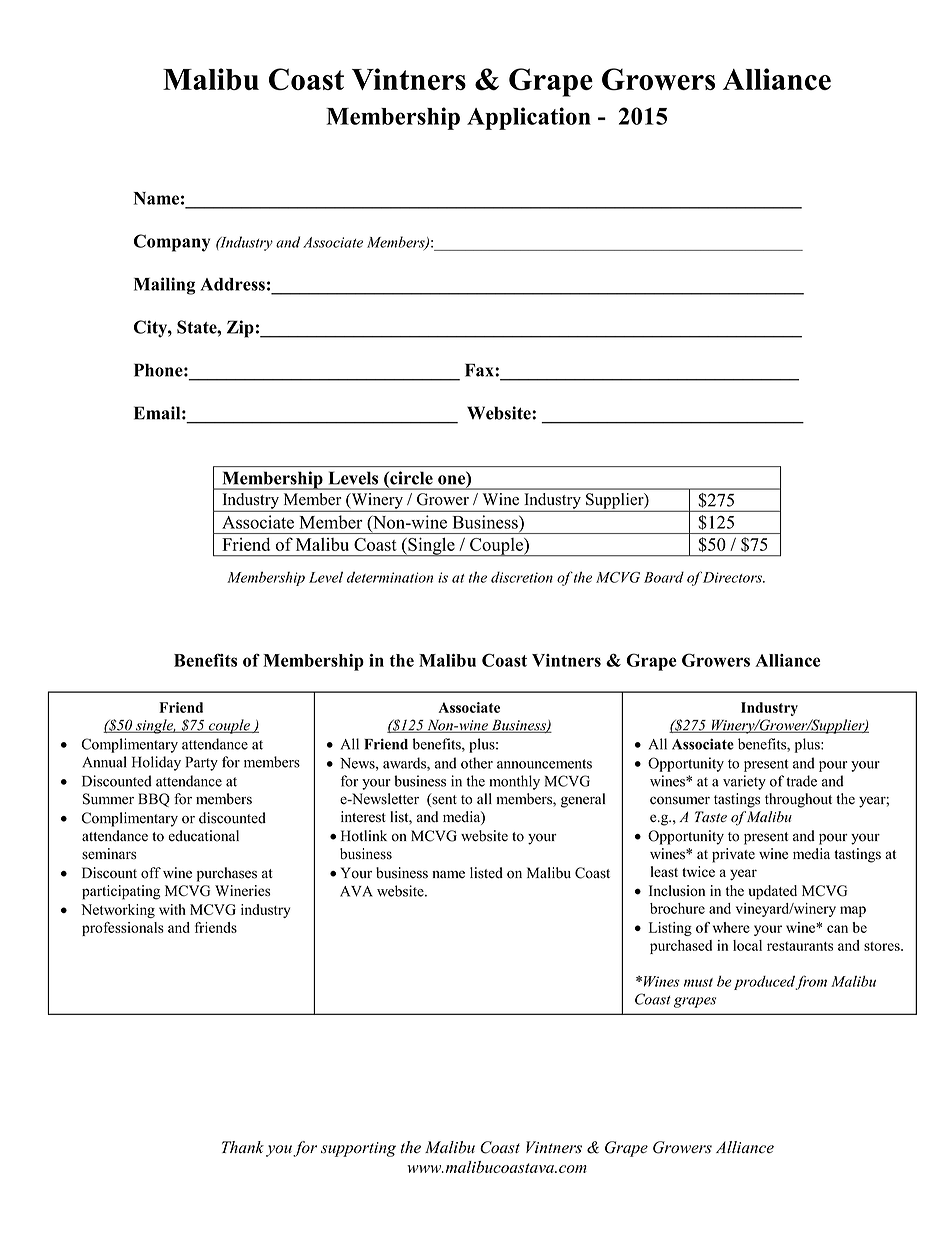 The image size is (952, 1233). Describe the element at coordinates (765, 983) in the document. I see `produced` at that location.
